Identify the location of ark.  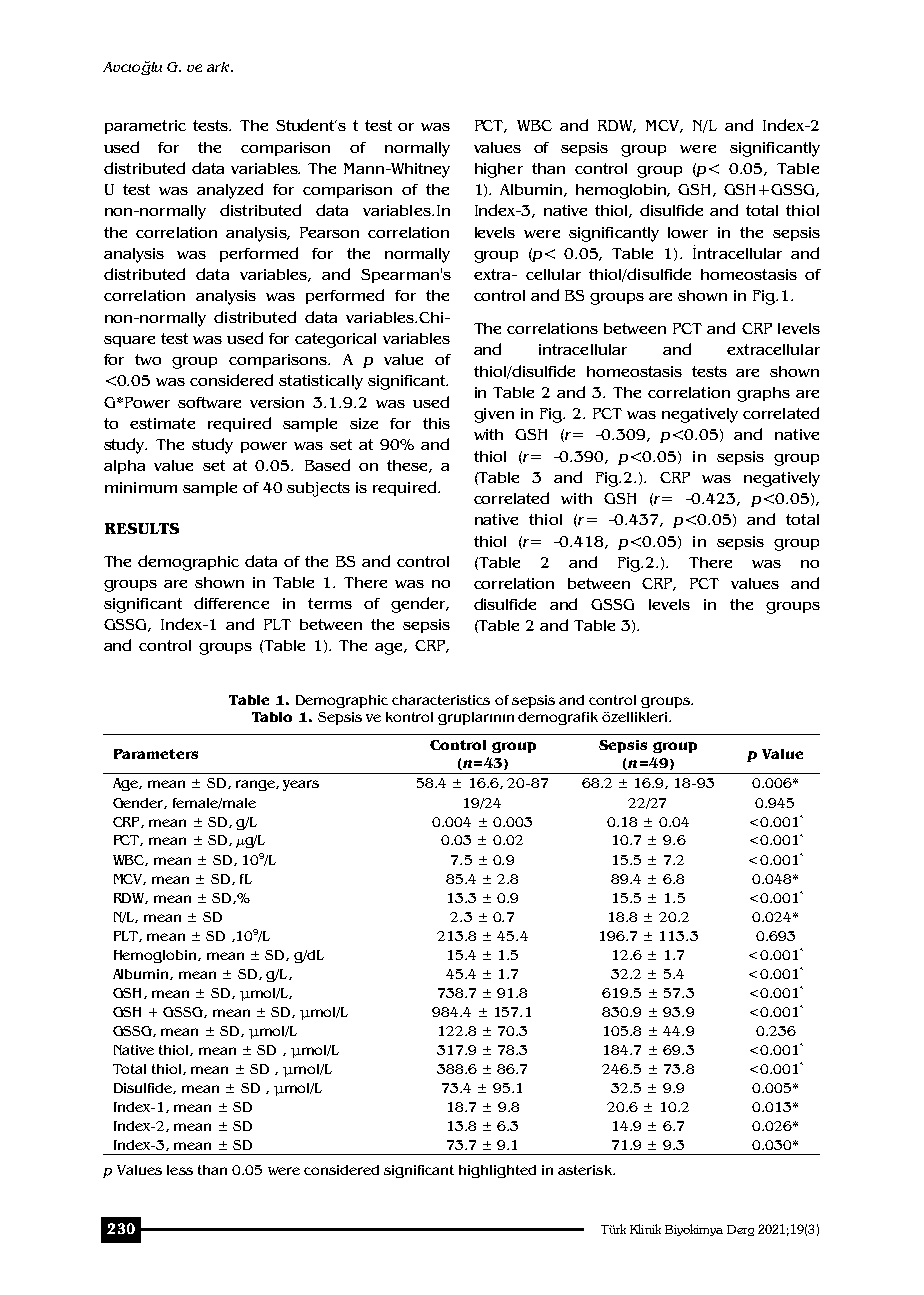
(219, 67).
